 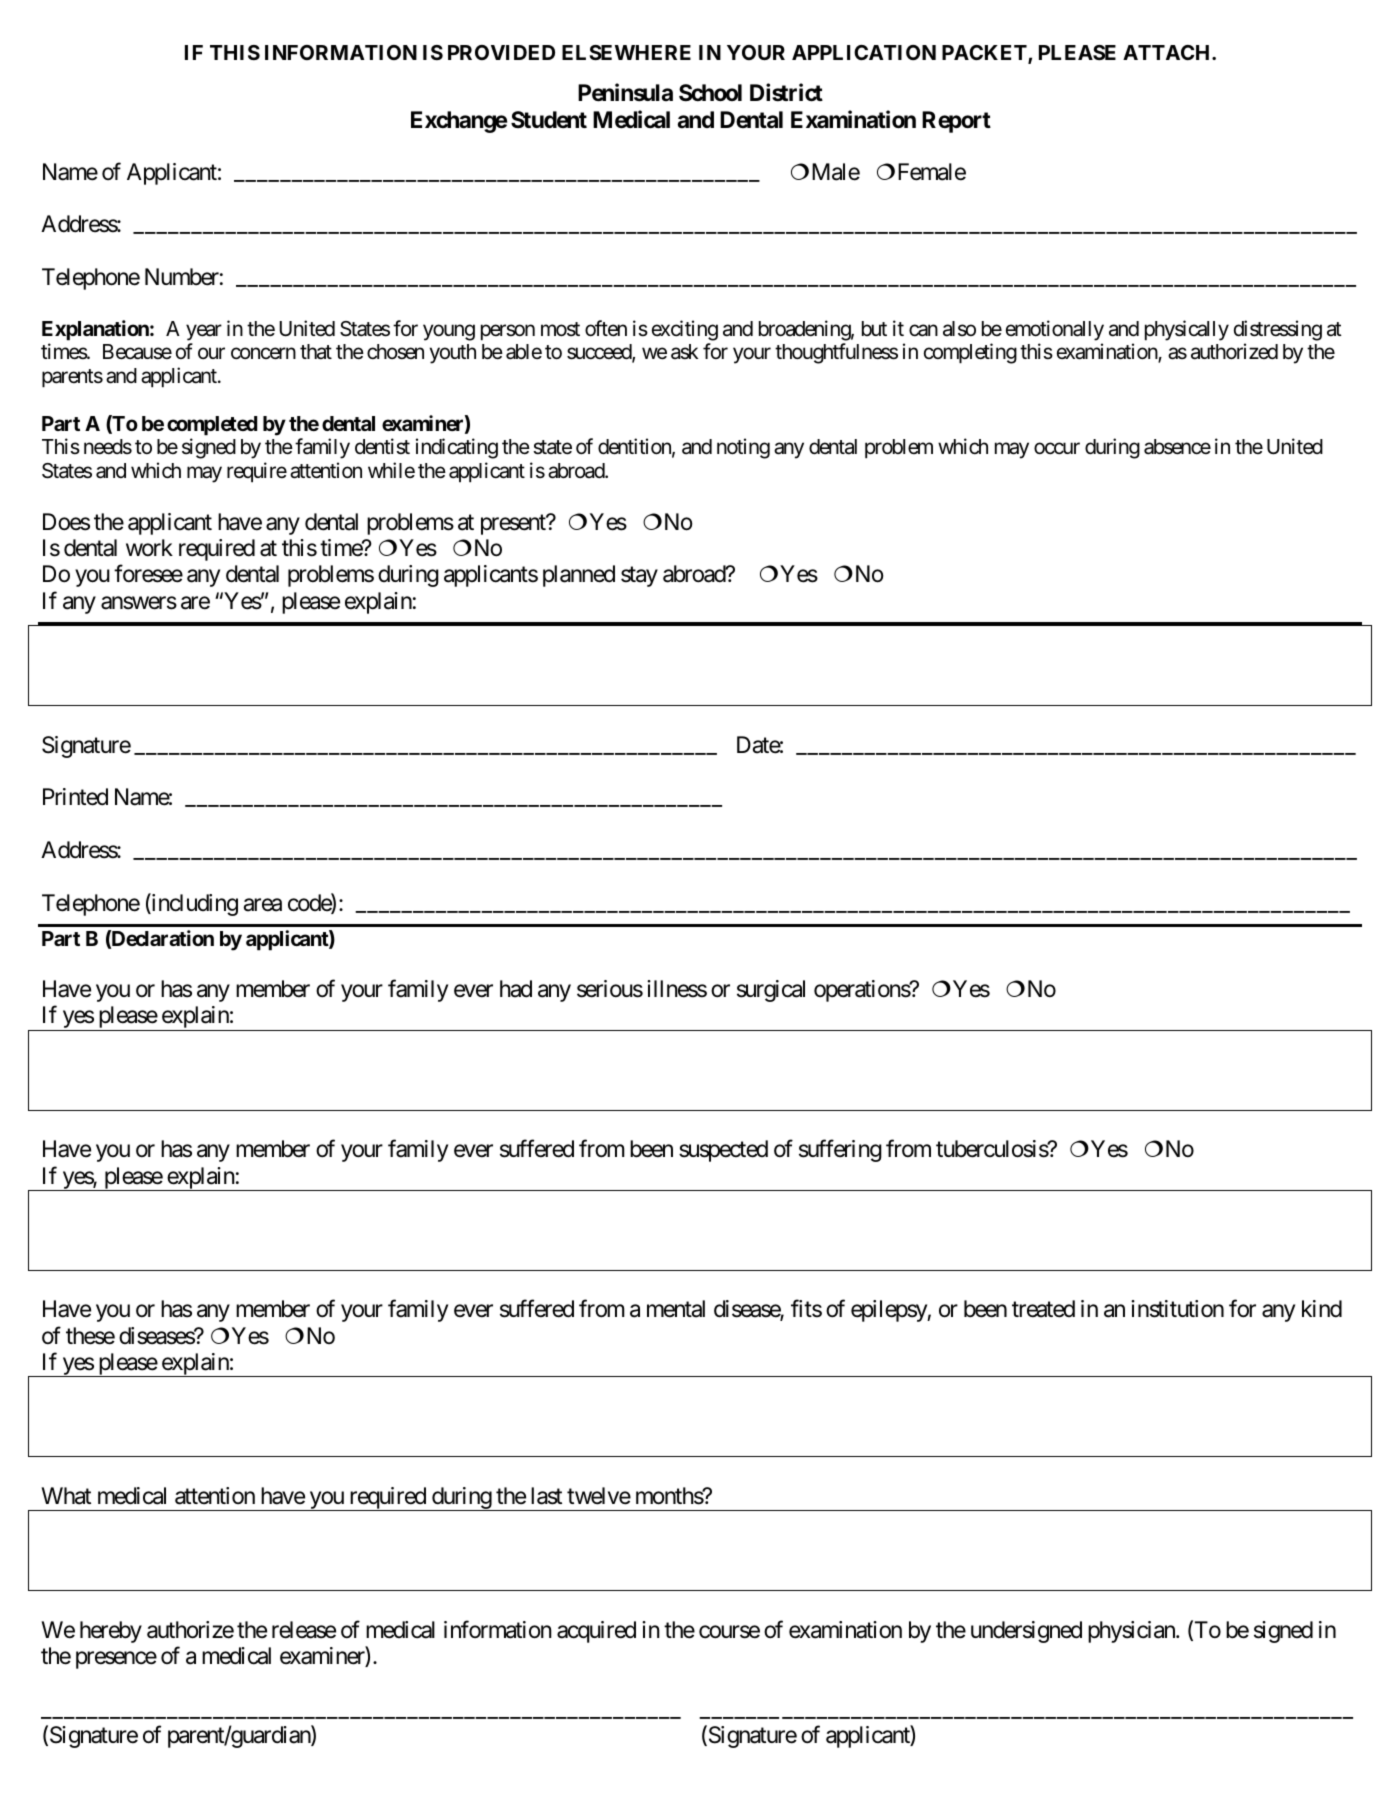 What do you see at coordinates (723, 1151) in the page?
I see `suspected` at bounding box center [723, 1151].
